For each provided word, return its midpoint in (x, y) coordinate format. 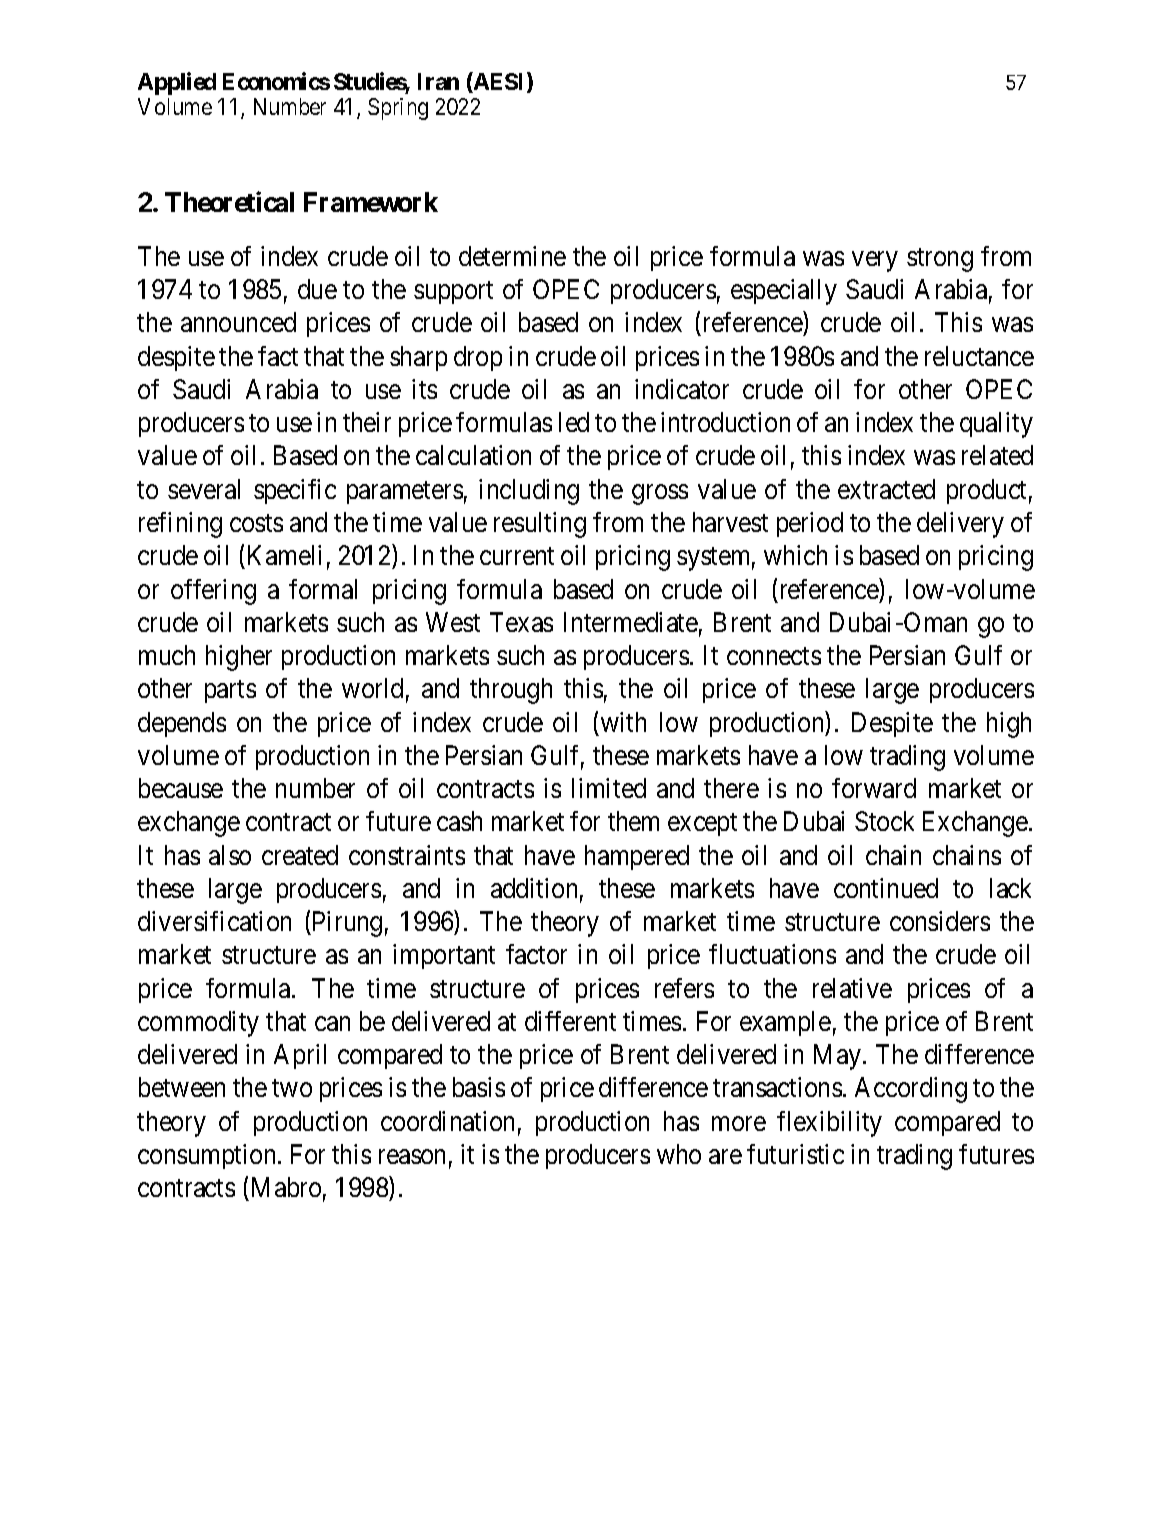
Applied (177, 83)
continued (886, 888)
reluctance (979, 356)
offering (213, 592)
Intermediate (631, 622)
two (292, 1088)
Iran (438, 81)
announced (238, 322)
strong (940, 260)
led (574, 422)
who (679, 1154)
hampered (637, 857)
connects (774, 656)
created (300, 855)
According (911, 1090)
